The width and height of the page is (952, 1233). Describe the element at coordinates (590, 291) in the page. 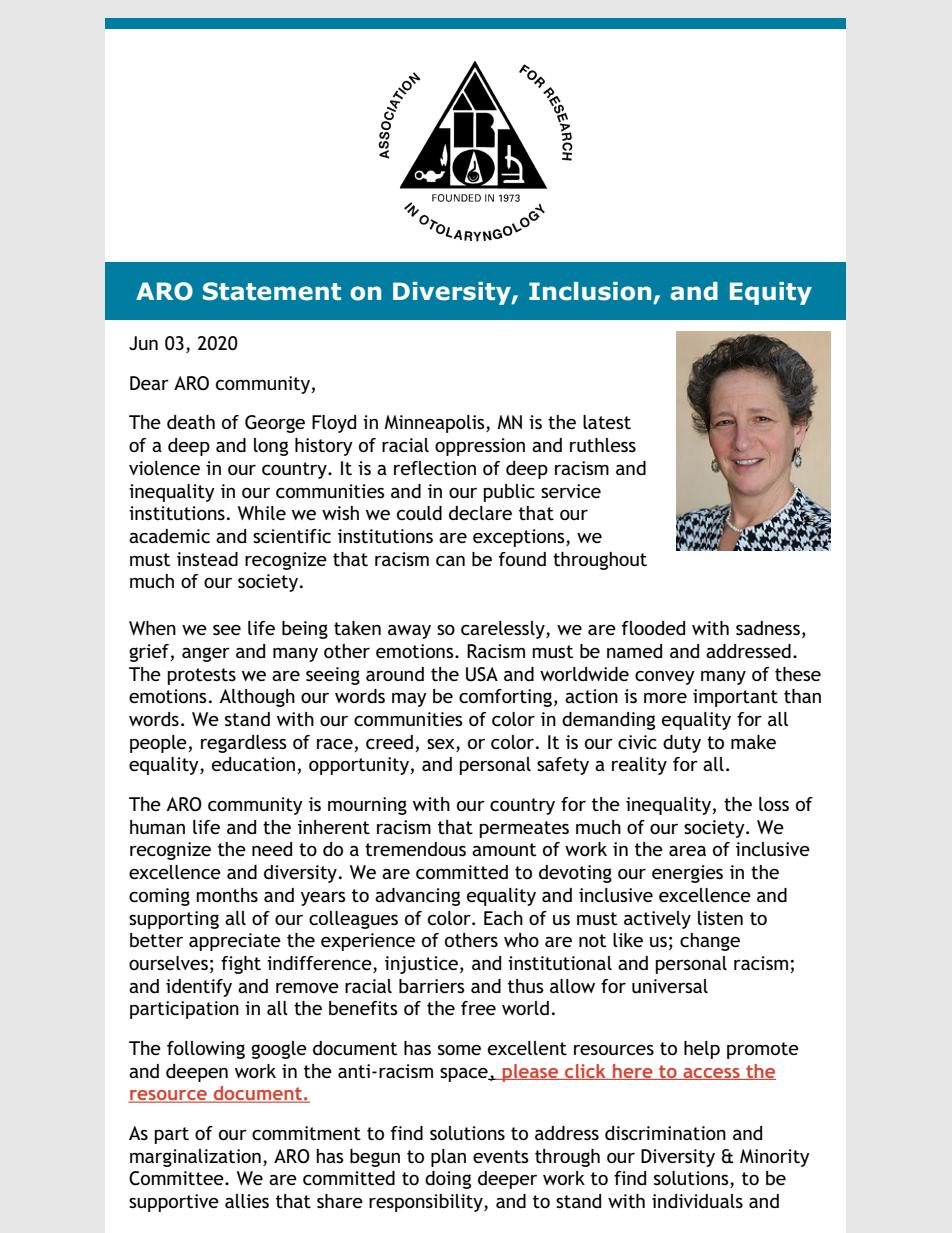

I see `Inclusion` at that location.
